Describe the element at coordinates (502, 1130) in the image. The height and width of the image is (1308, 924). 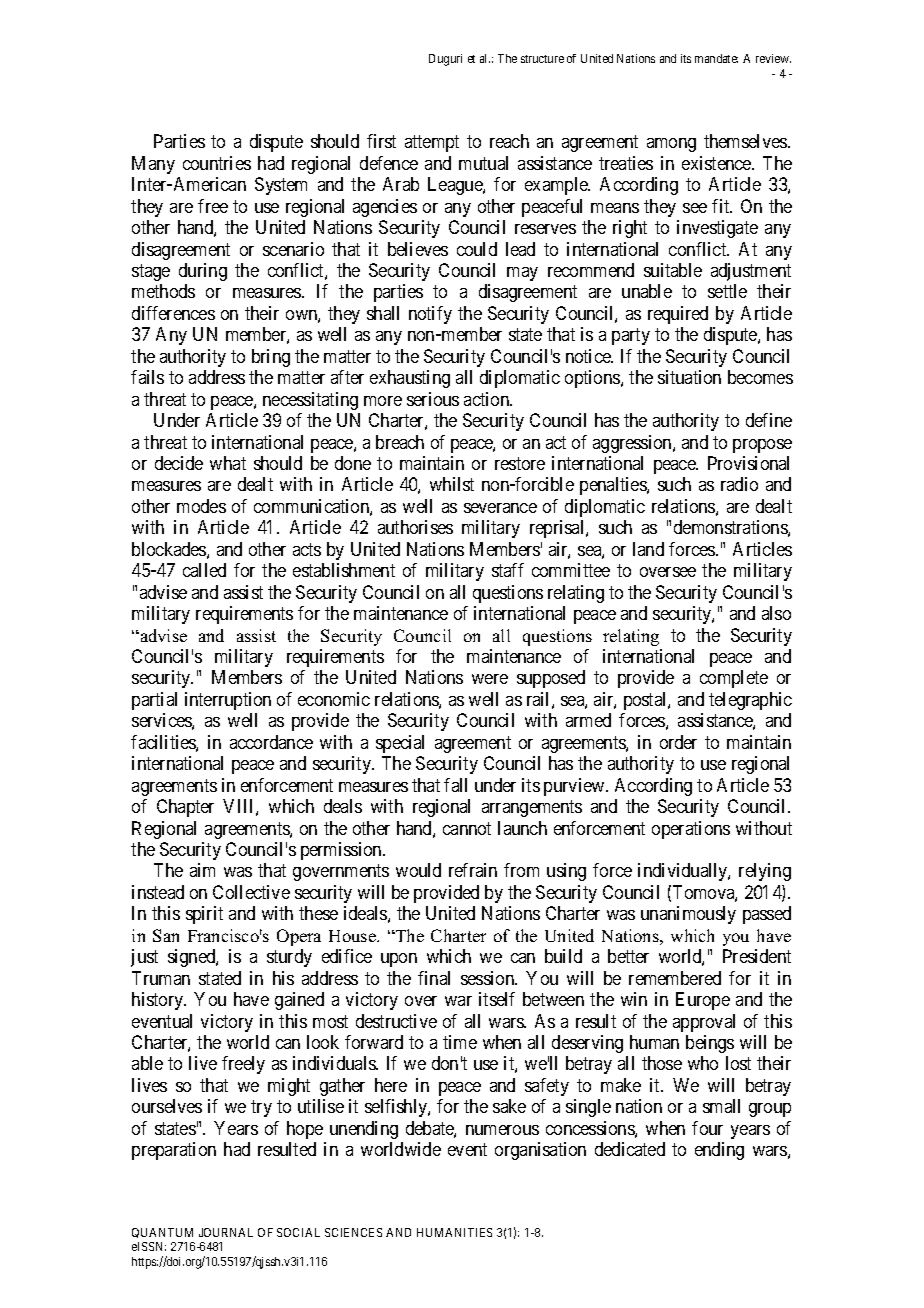
I see `numerous` at that location.
